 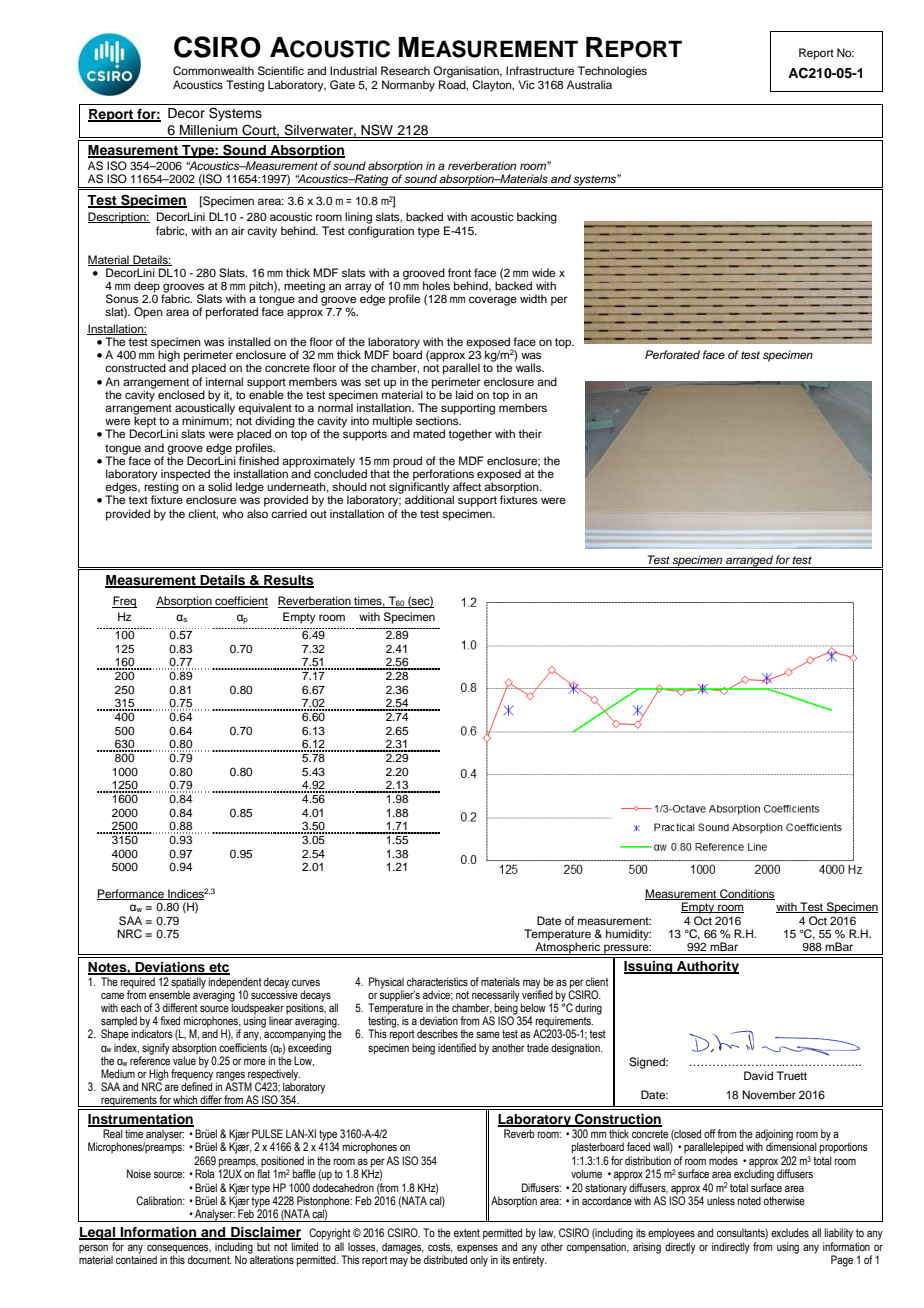 I want to click on consequences, so click(x=179, y=1250).
